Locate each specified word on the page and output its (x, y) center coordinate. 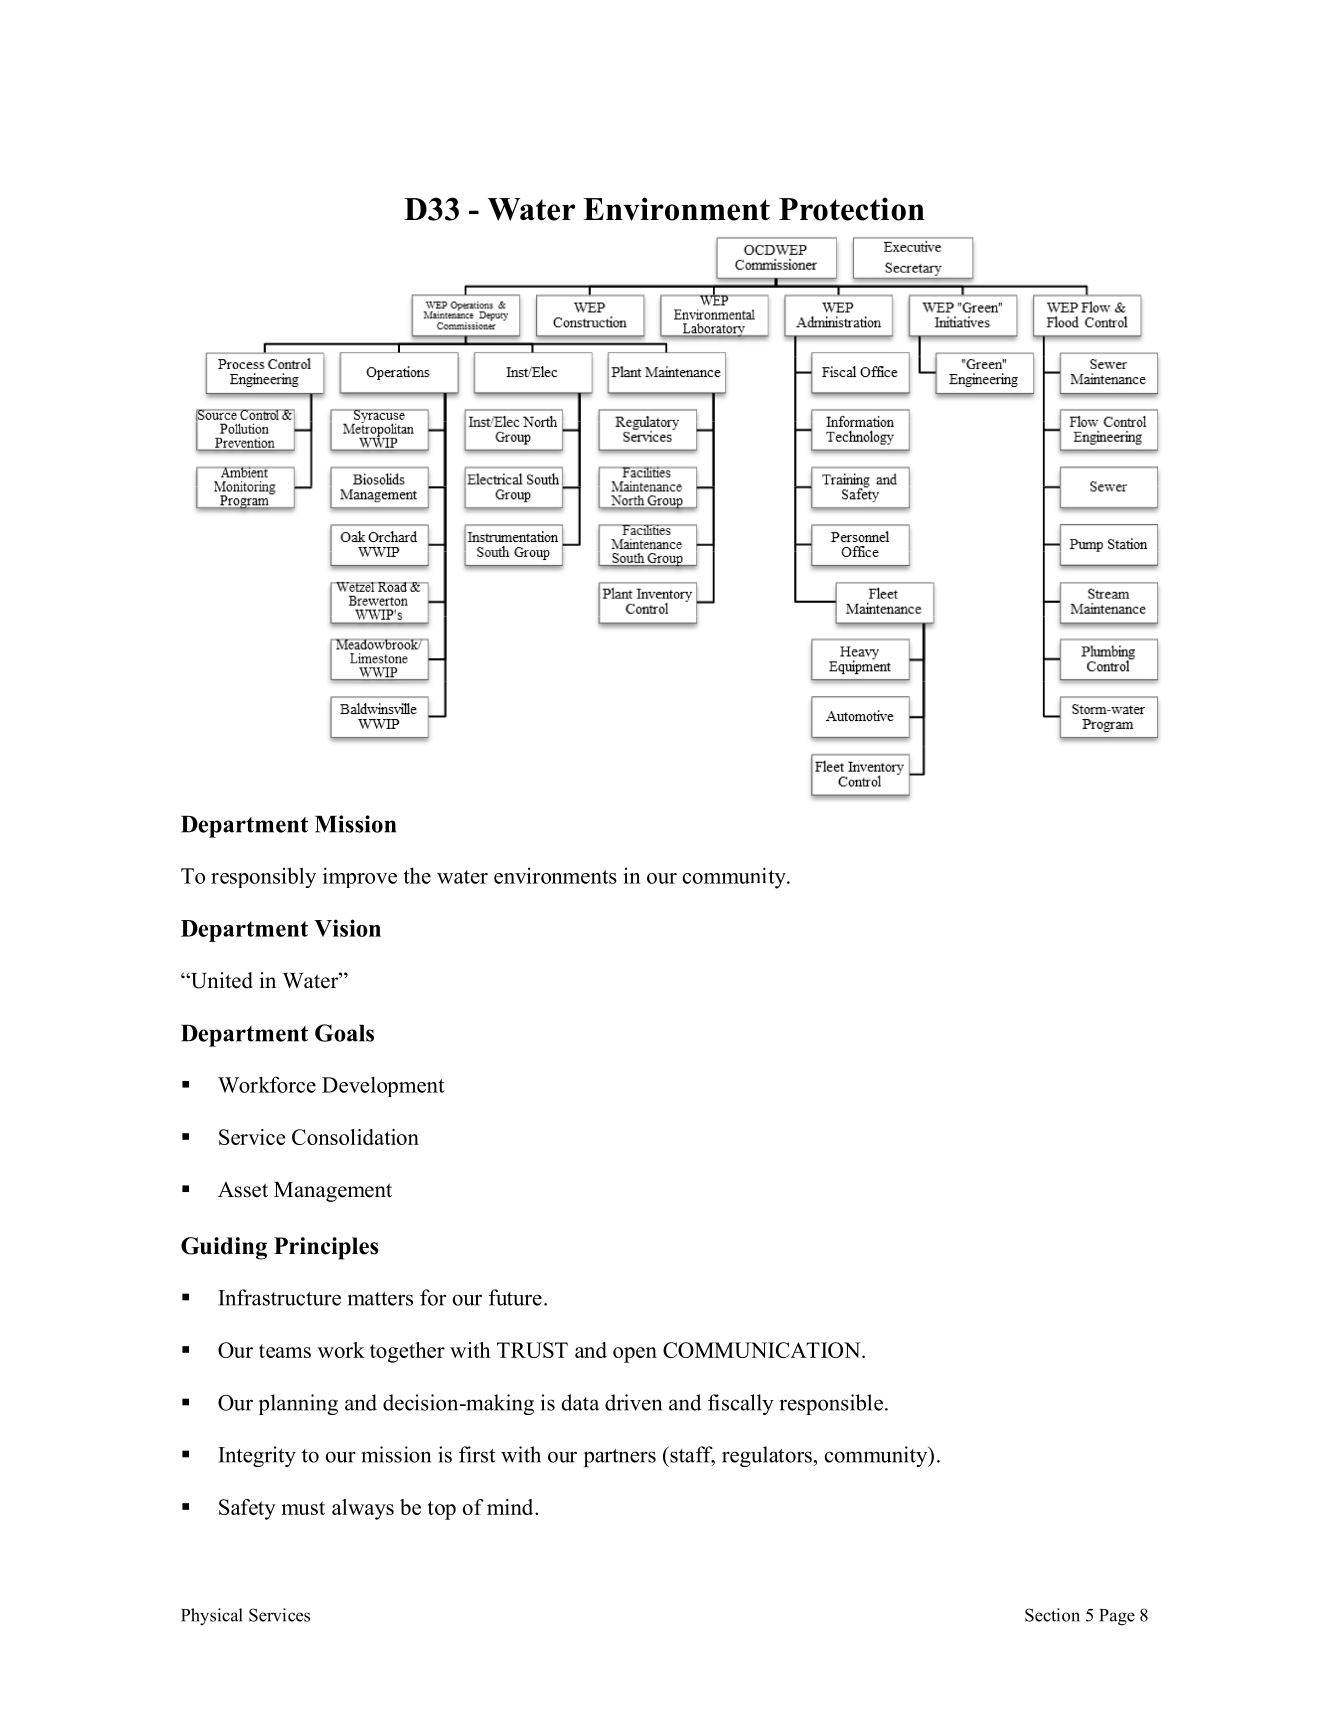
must (303, 1508)
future (515, 1297)
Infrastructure (279, 1297)
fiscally (741, 1404)
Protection (852, 209)
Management (333, 1192)
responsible (831, 1404)
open (635, 1355)
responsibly (263, 877)
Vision (347, 928)
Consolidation (355, 1137)
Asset (243, 1190)
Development (383, 1086)
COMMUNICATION (763, 1350)
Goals (344, 1033)
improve (360, 877)
